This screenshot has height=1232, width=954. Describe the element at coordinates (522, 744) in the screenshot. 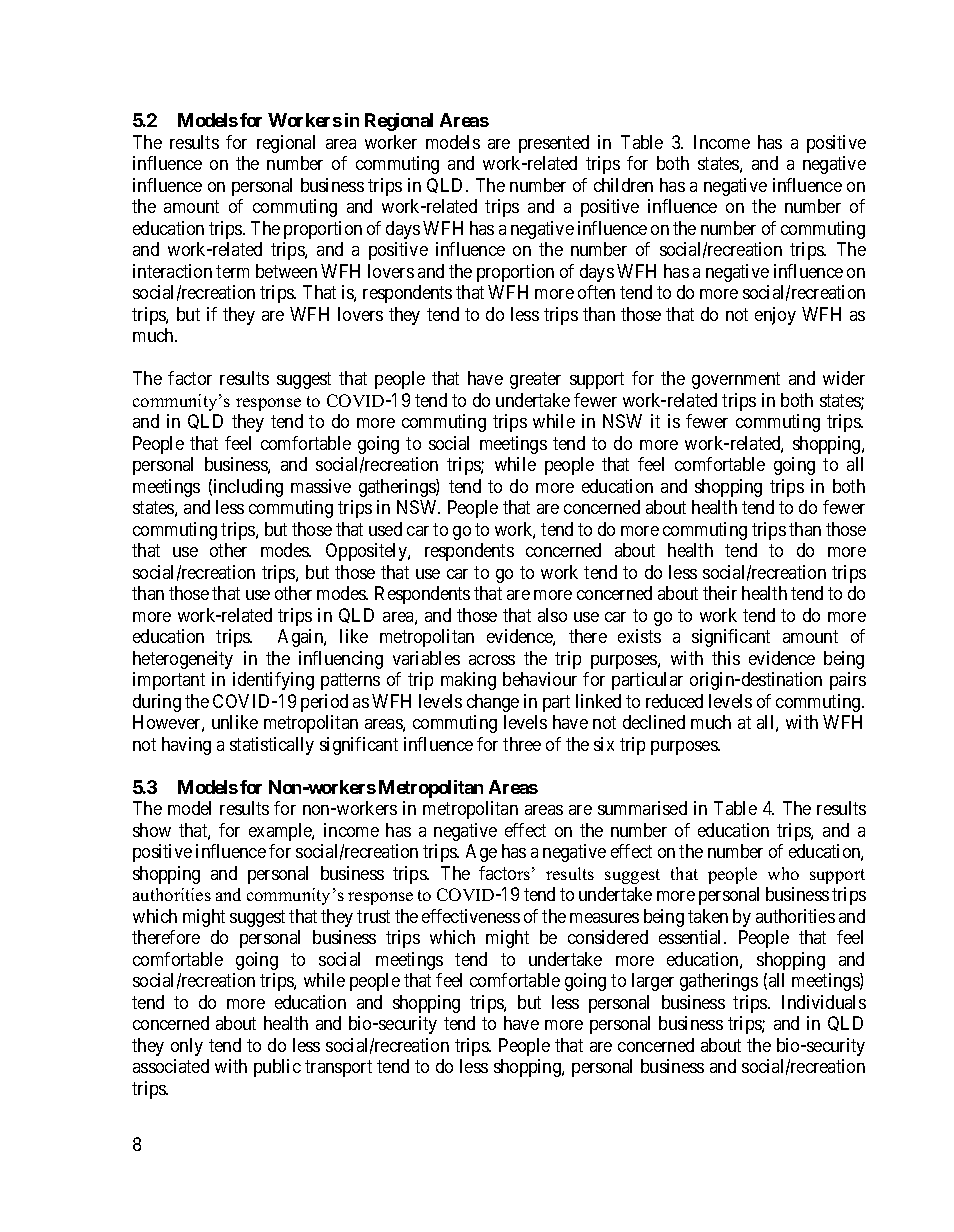

I see `three` at that location.
